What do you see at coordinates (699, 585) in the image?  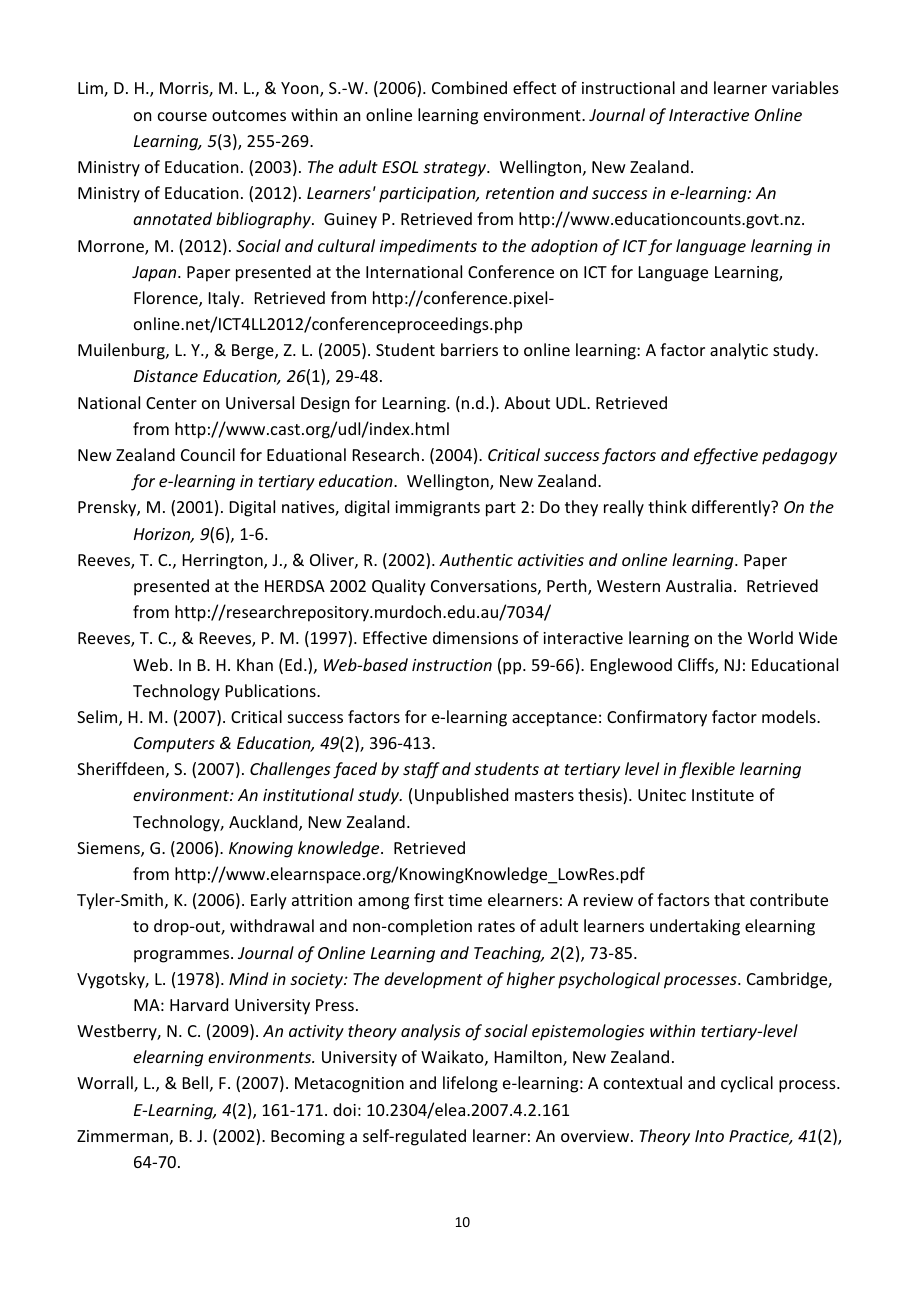 I see `Australia` at bounding box center [699, 585].
